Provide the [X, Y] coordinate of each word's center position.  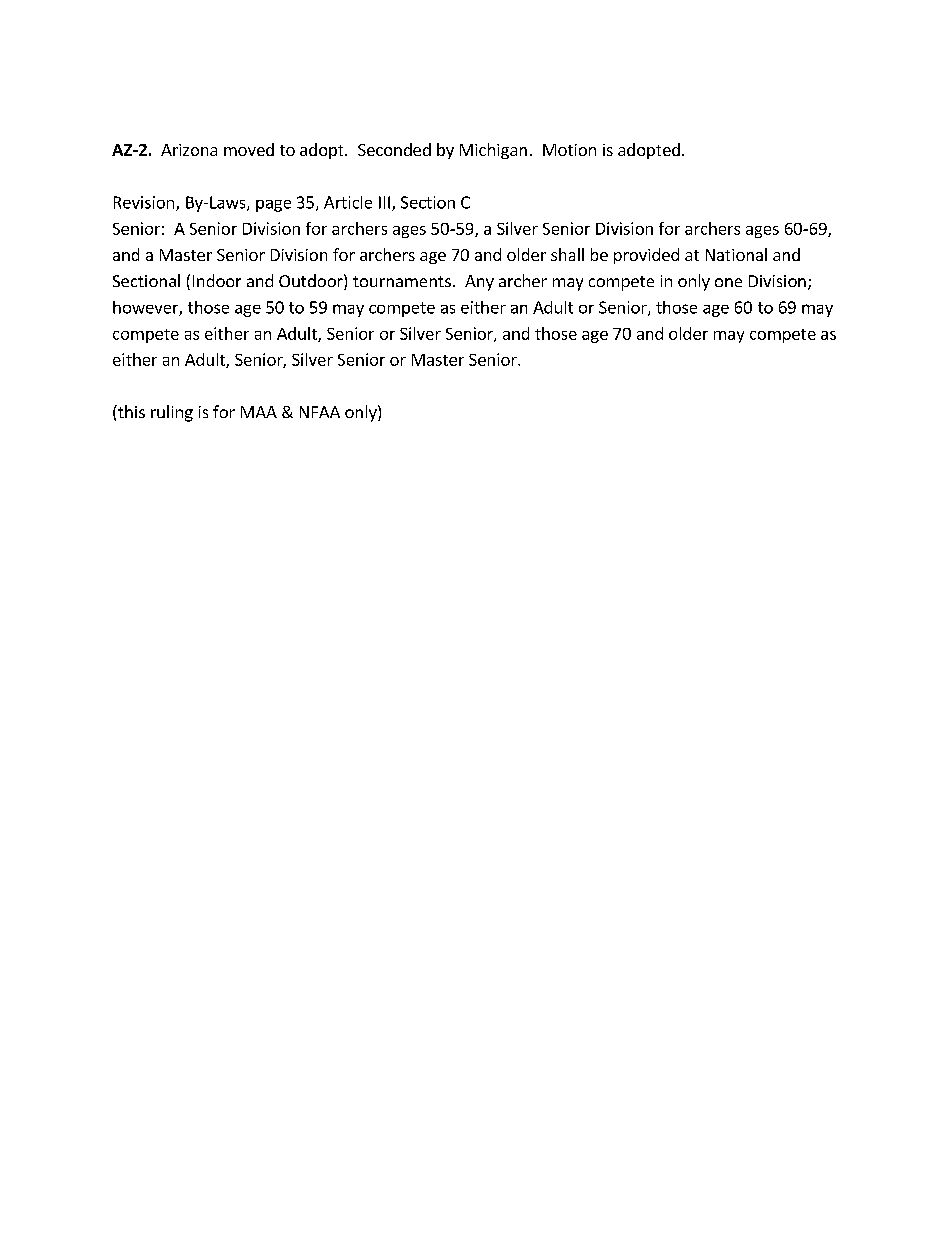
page [273, 206]
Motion [569, 150]
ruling [172, 413]
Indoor [217, 280]
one [728, 282]
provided [646, 256]
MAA [259, 412]
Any [479, 283]
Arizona [189, 150]
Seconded [394, 149]
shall [567, 254]
